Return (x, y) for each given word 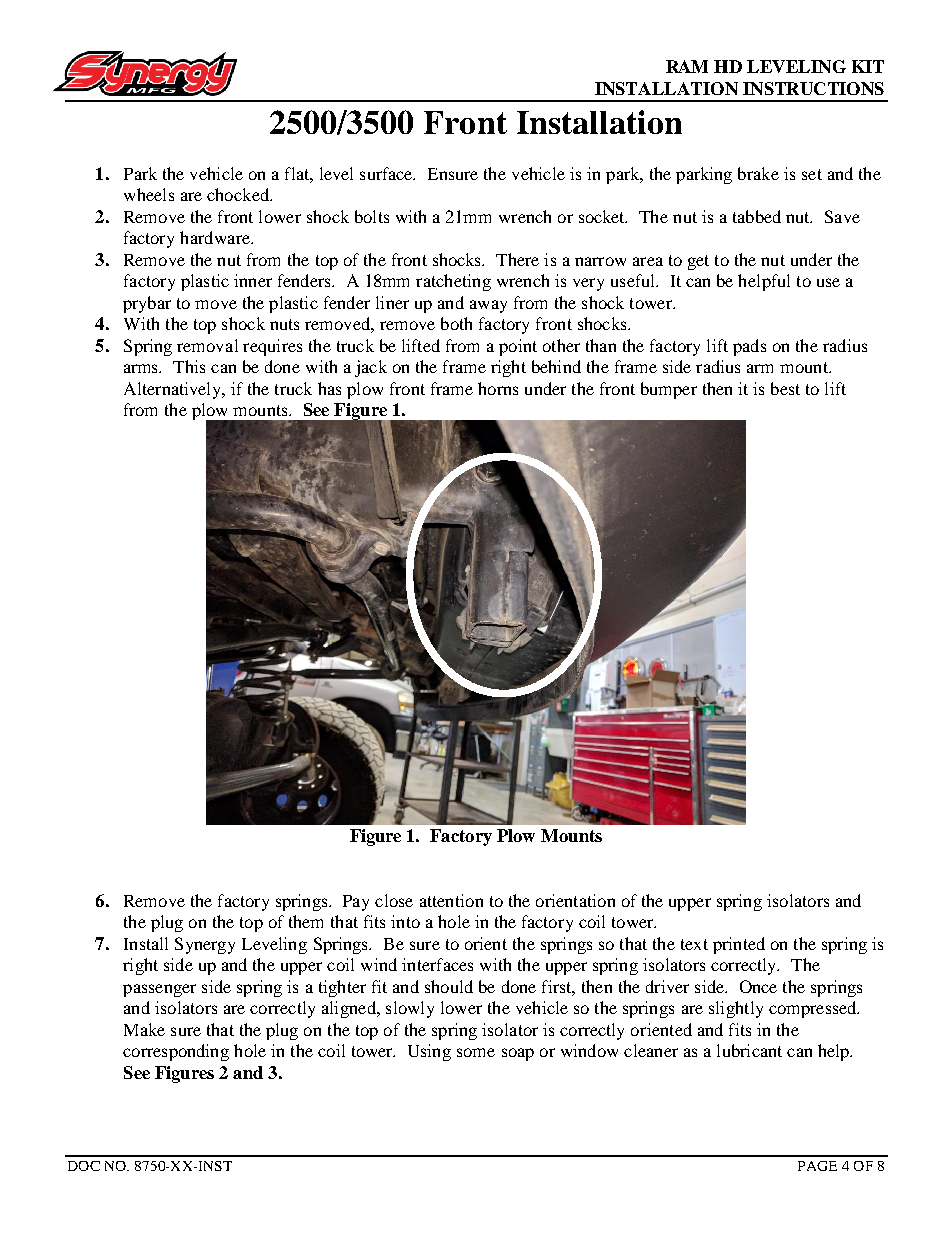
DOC (84, 1166)
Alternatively (174, 390)
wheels (149, 194)
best (785, 388)
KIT (868, 66)
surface (387, 173)
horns (498, 388)
